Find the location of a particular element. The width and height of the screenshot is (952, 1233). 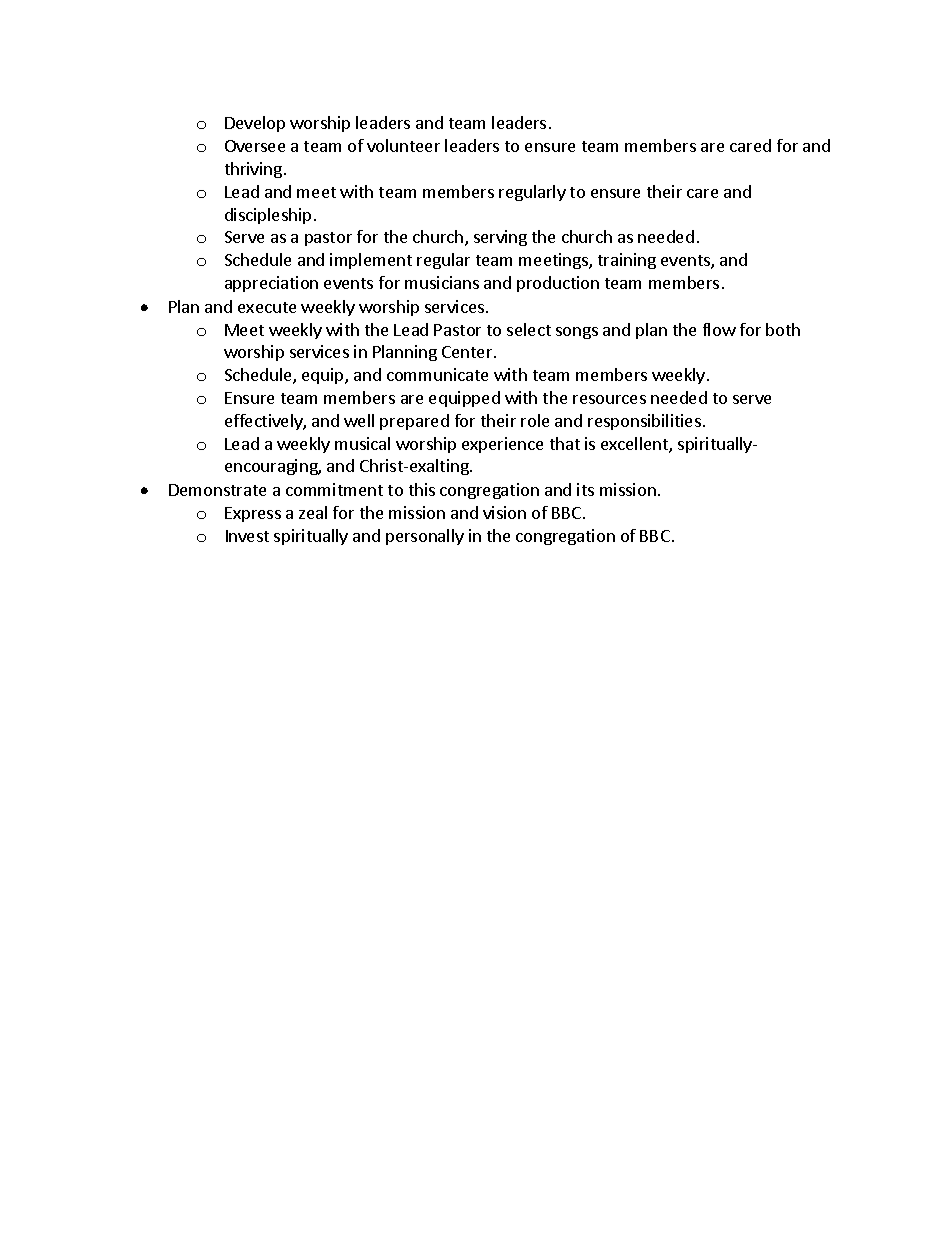

musicians is located at coordinates (442, 282).
